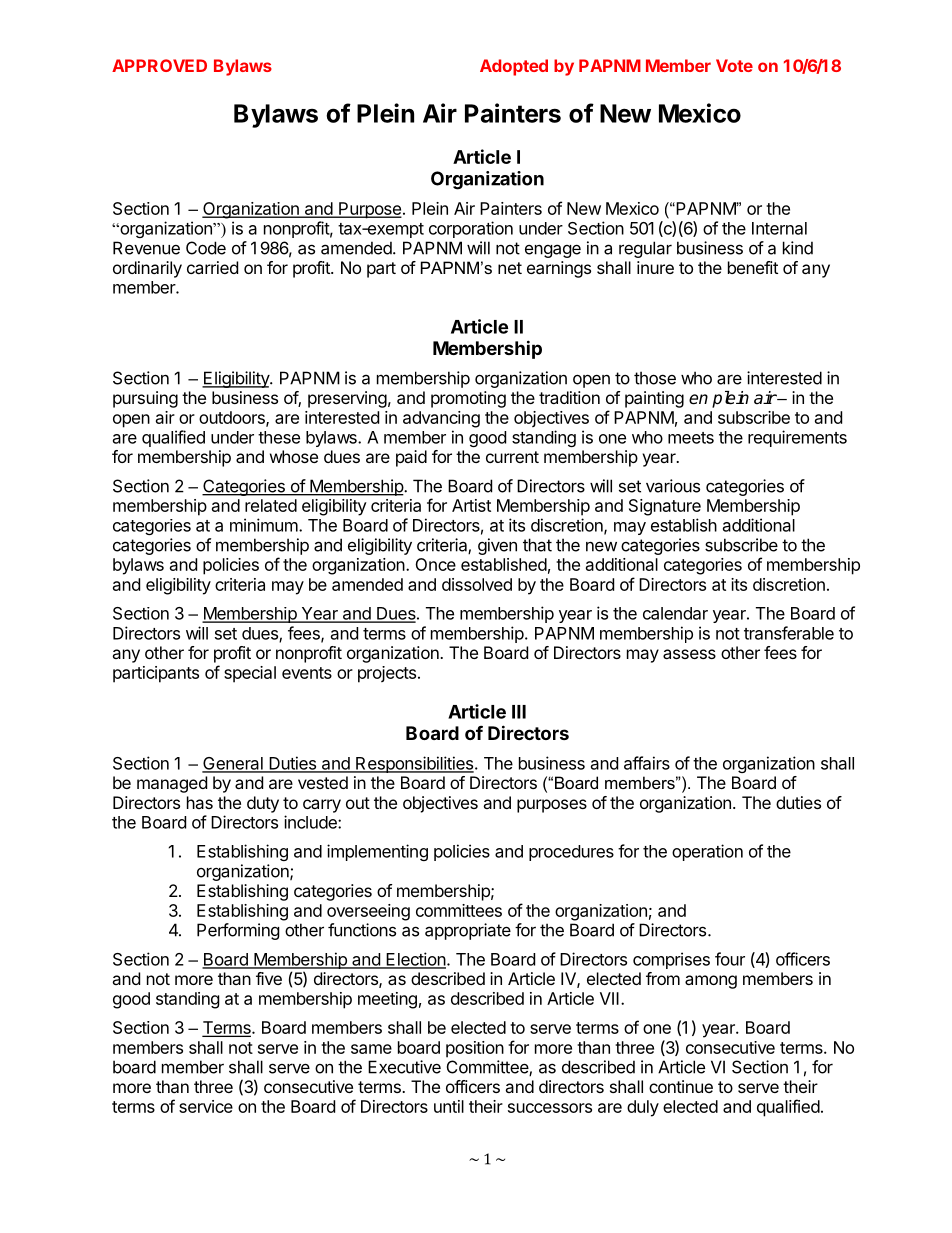 This image has width=952, height=1233. I want to click on continue, so click(681, 1086).
